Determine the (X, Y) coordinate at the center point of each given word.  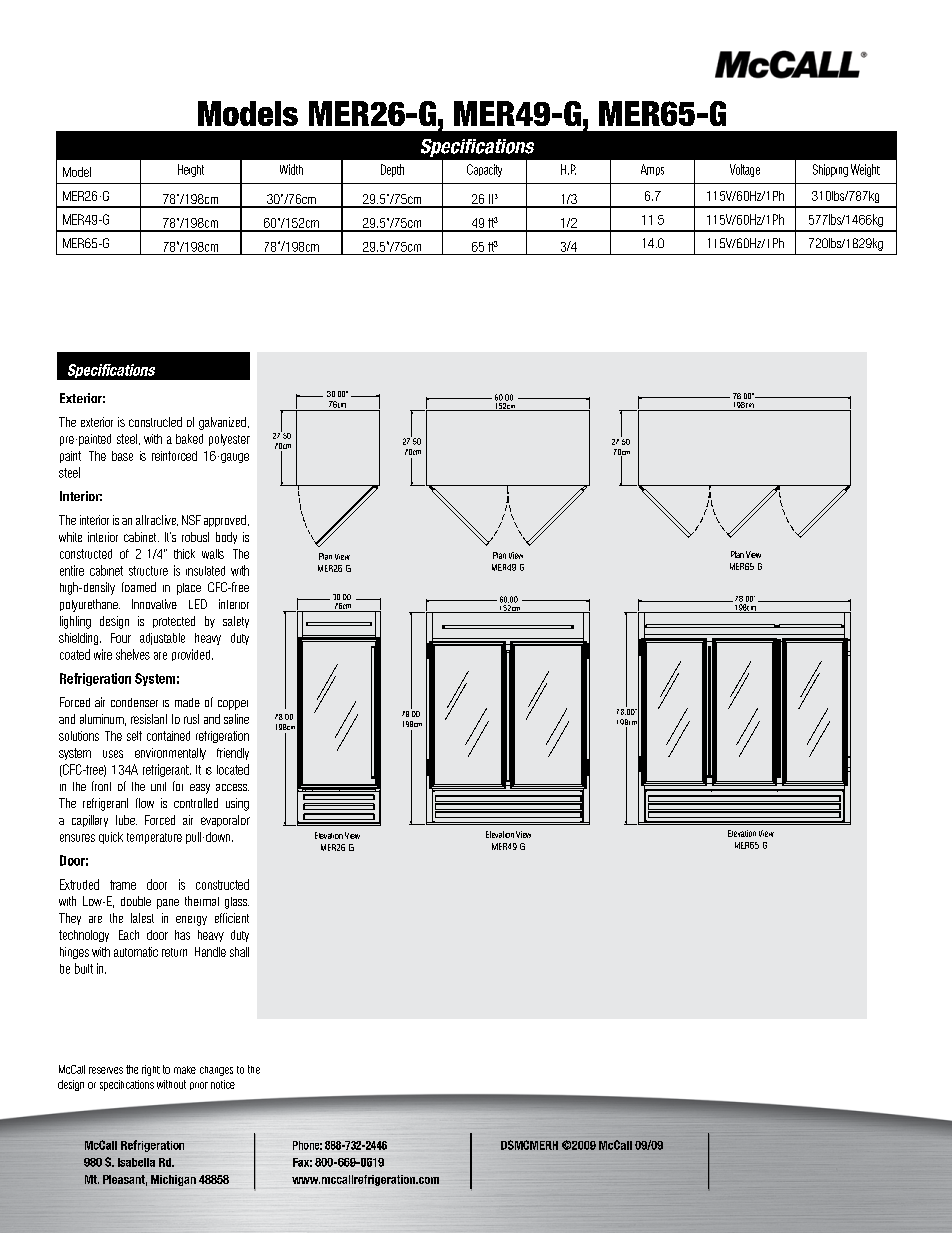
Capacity (484, 170)
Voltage (745, 170)
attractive (157, 520)
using (237, 804)
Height (191, 170)
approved (225, 521)
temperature (154, 838)
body (226, 538)
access (232, 787)
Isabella (136, 1162)
